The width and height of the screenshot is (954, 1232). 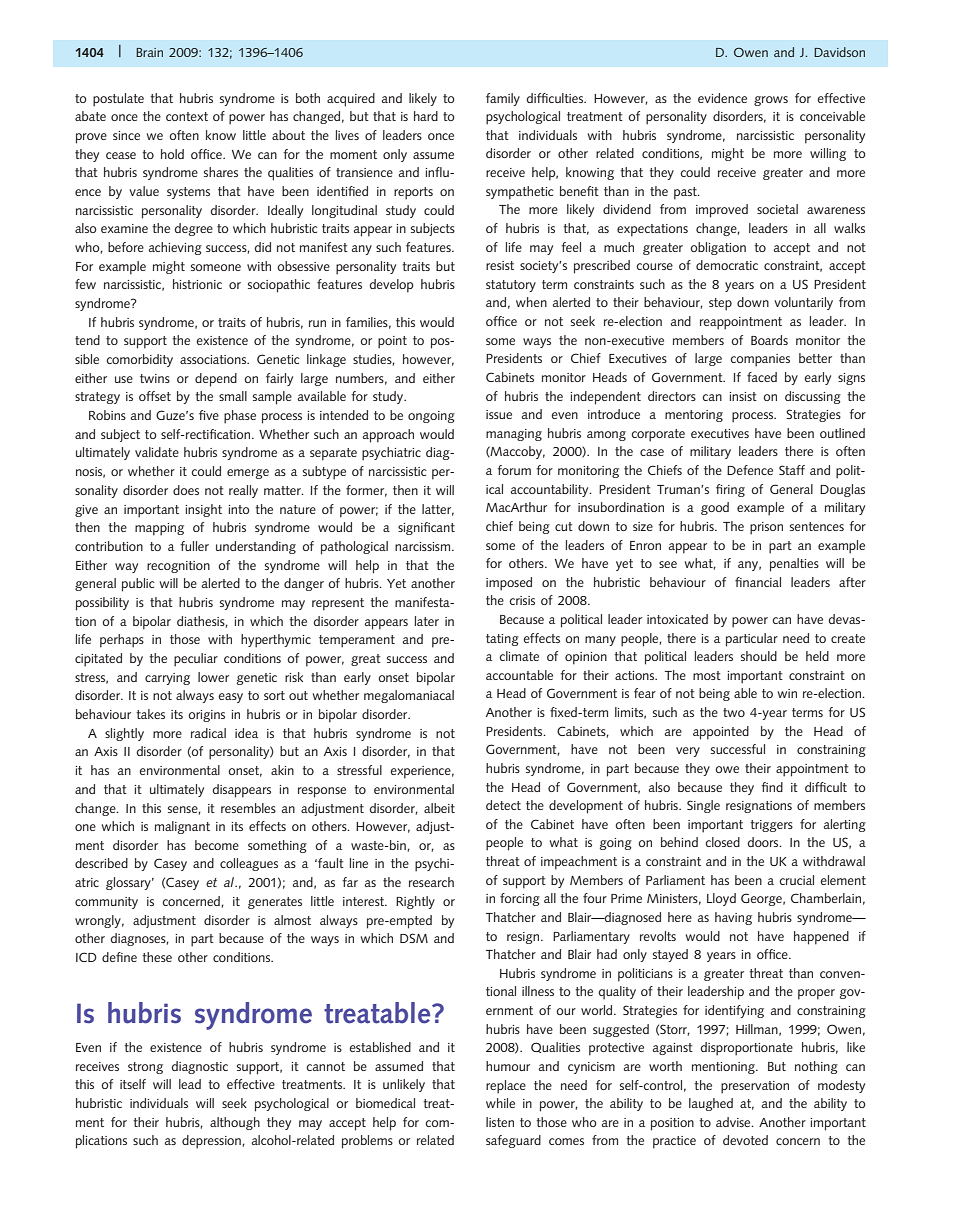 What do you see at coordinates (211, 1142) in the screenshot?
I see `depression` at bounding box center [211, 1142].
